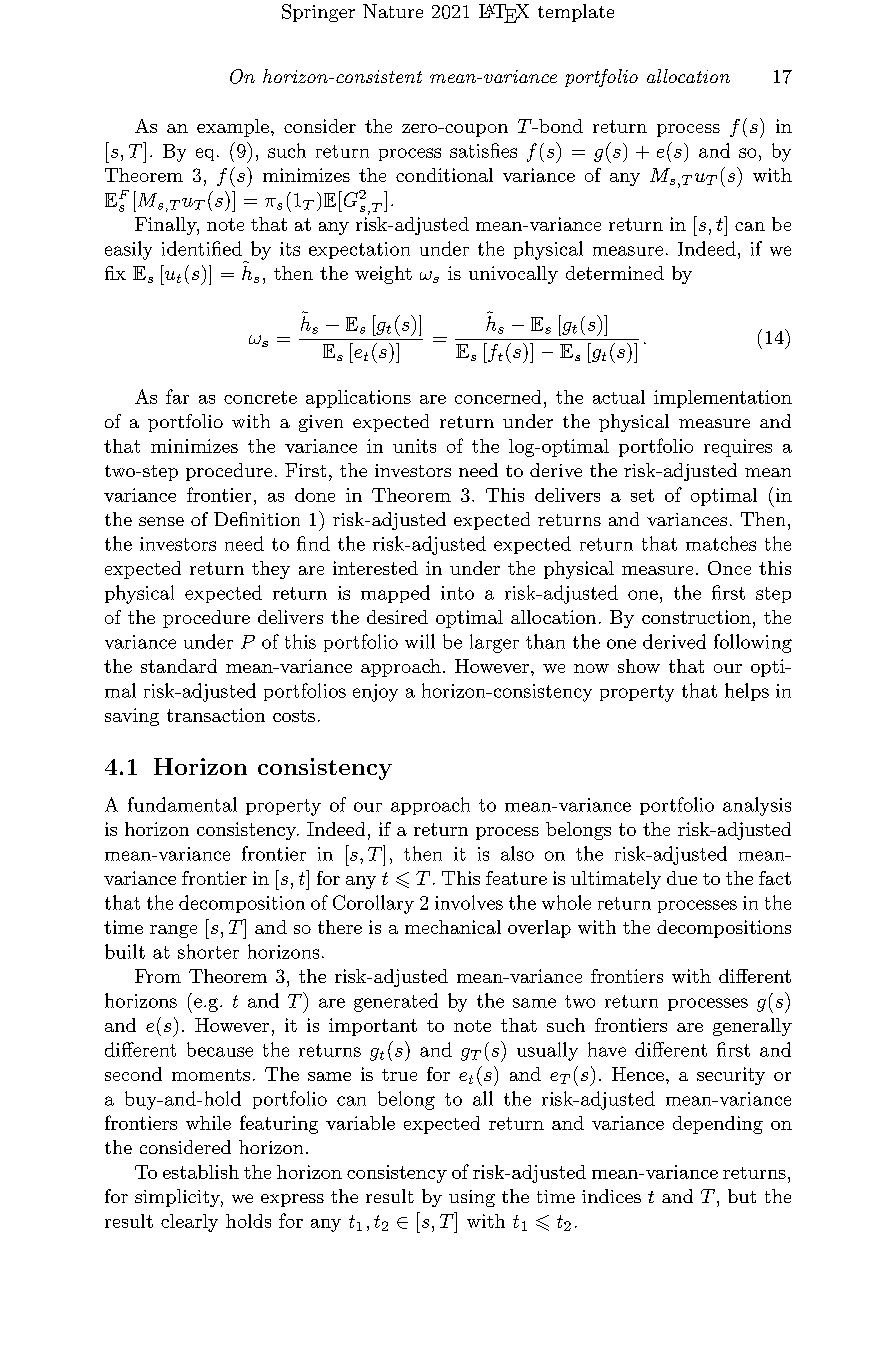 Image resolution: width=896 pixels, height=1359 pixels. I want to click on standard, so click(179, 666).
